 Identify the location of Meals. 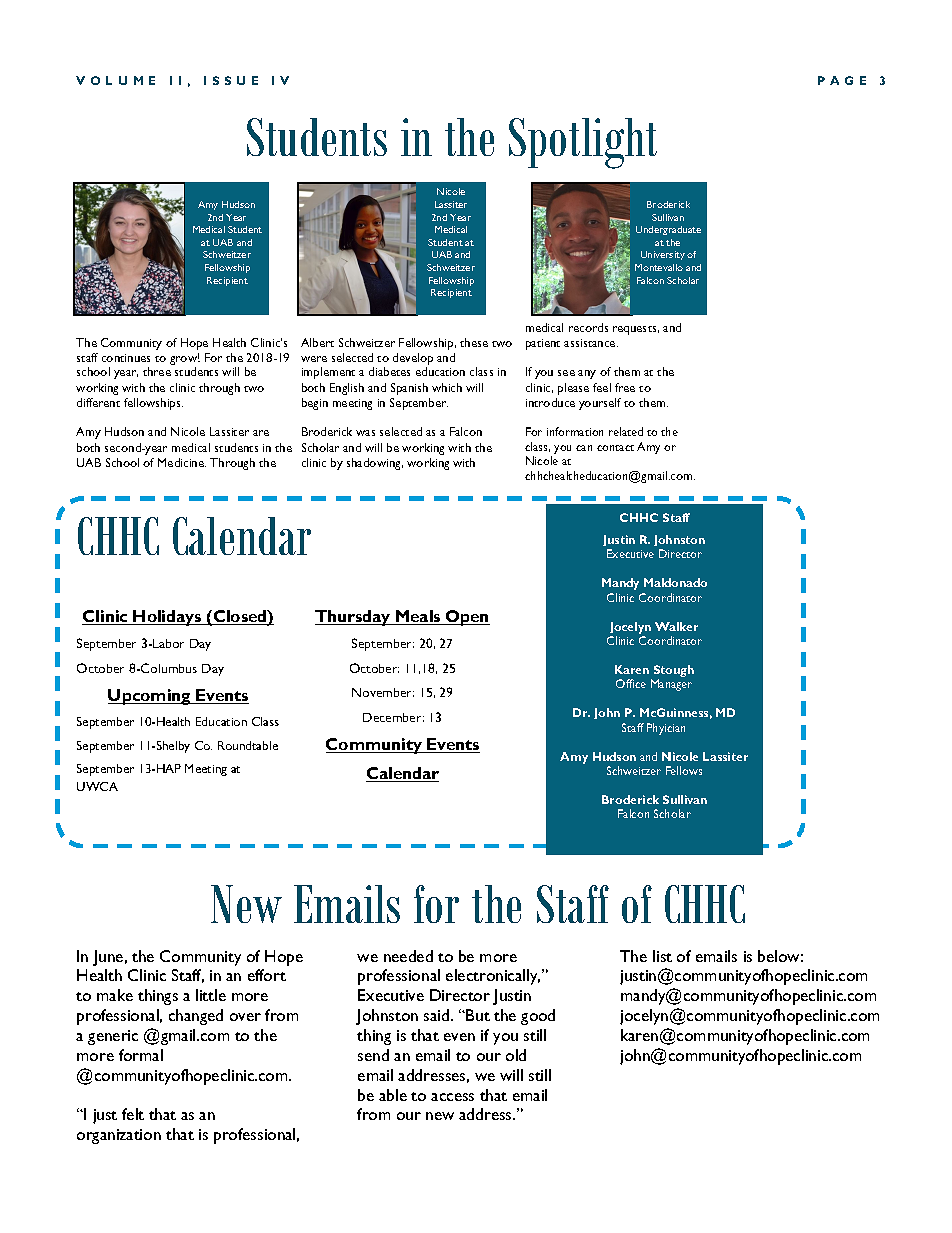
(418, 617).
